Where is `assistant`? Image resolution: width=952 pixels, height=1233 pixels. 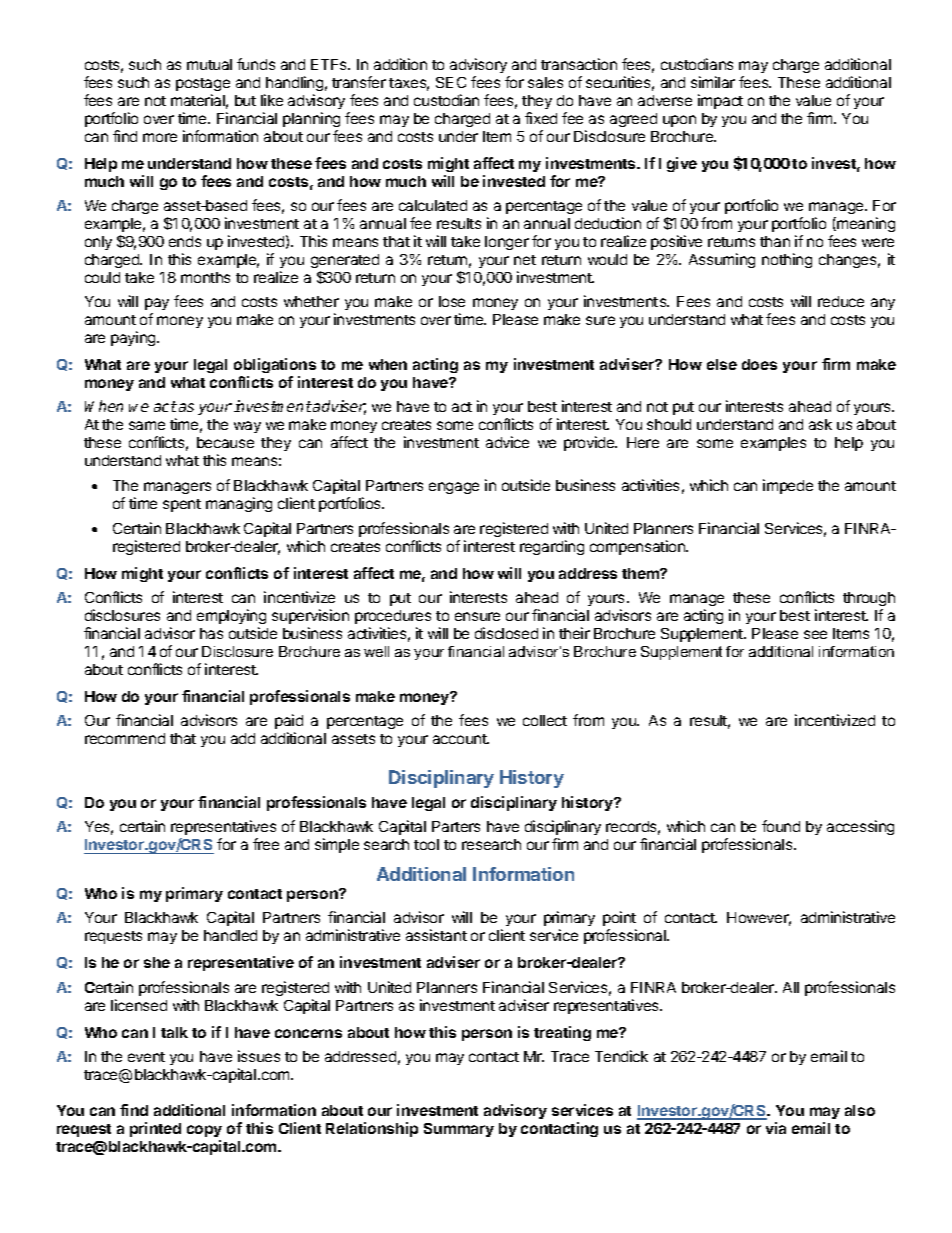
assistant is located at coordinates (436, 935).
